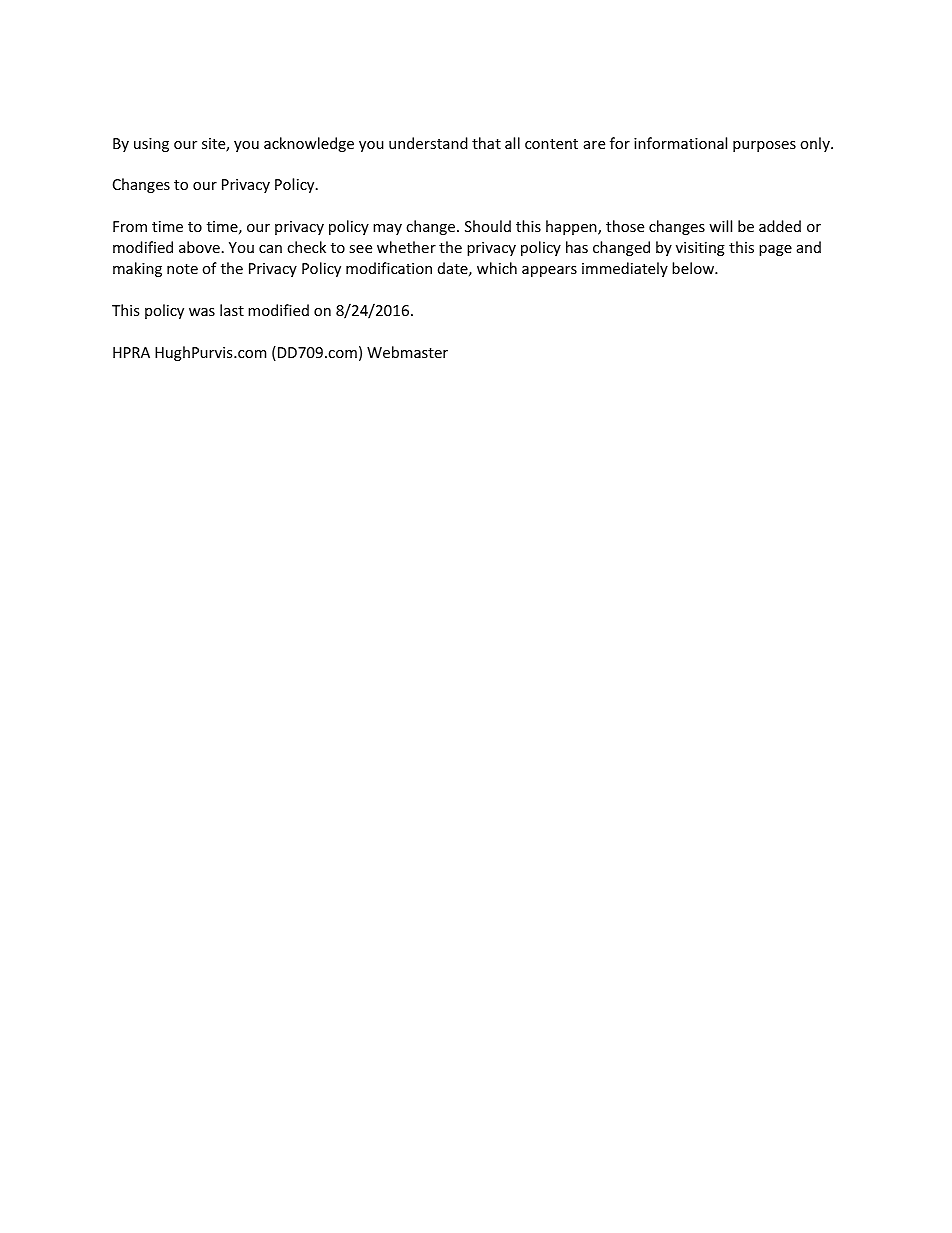 This screenshot has height=1233, width=952. I want to click on purposes, so click(764, 146).
